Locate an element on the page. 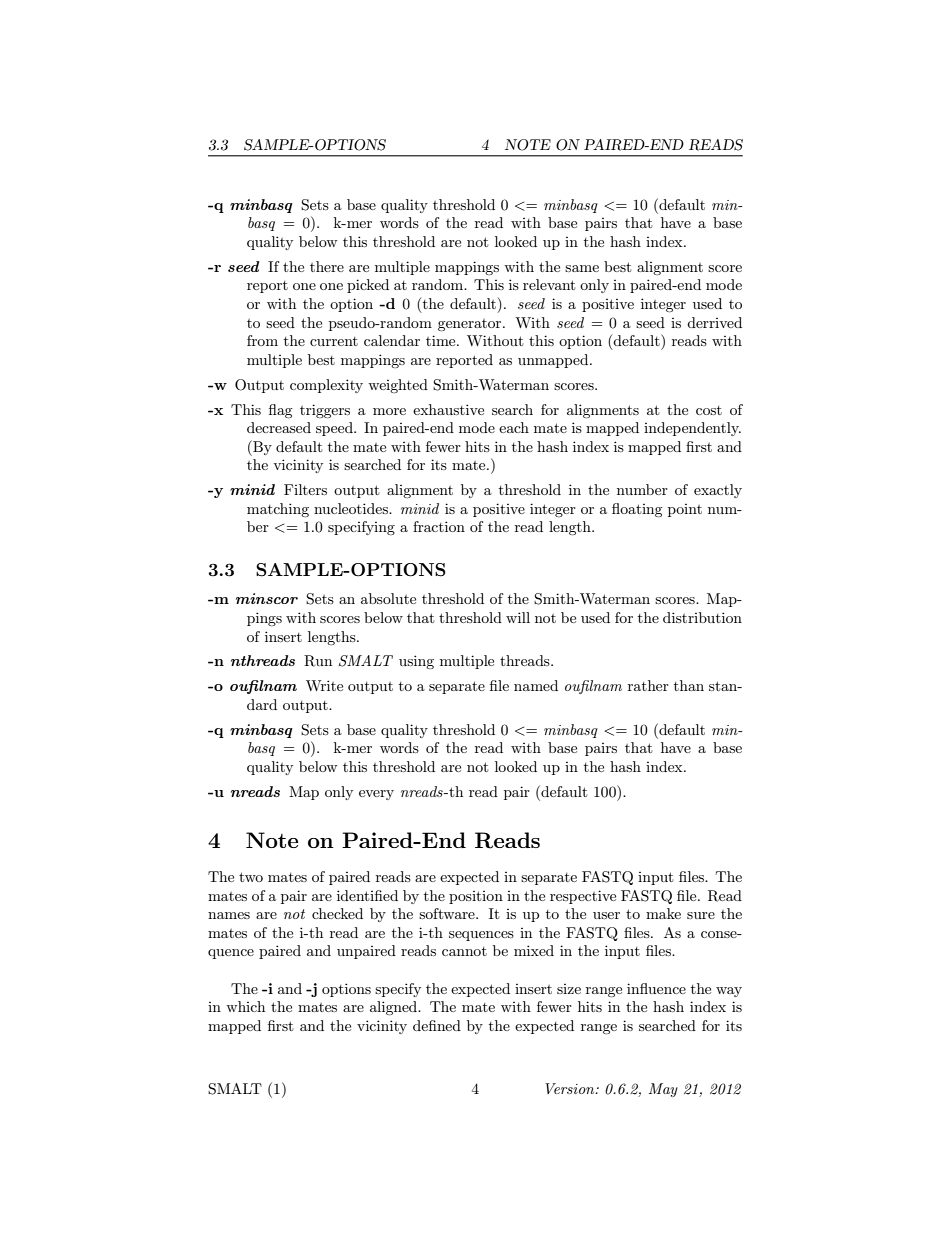 This page has height=1233, width=952. which is located at coordinates (245, 1006).
